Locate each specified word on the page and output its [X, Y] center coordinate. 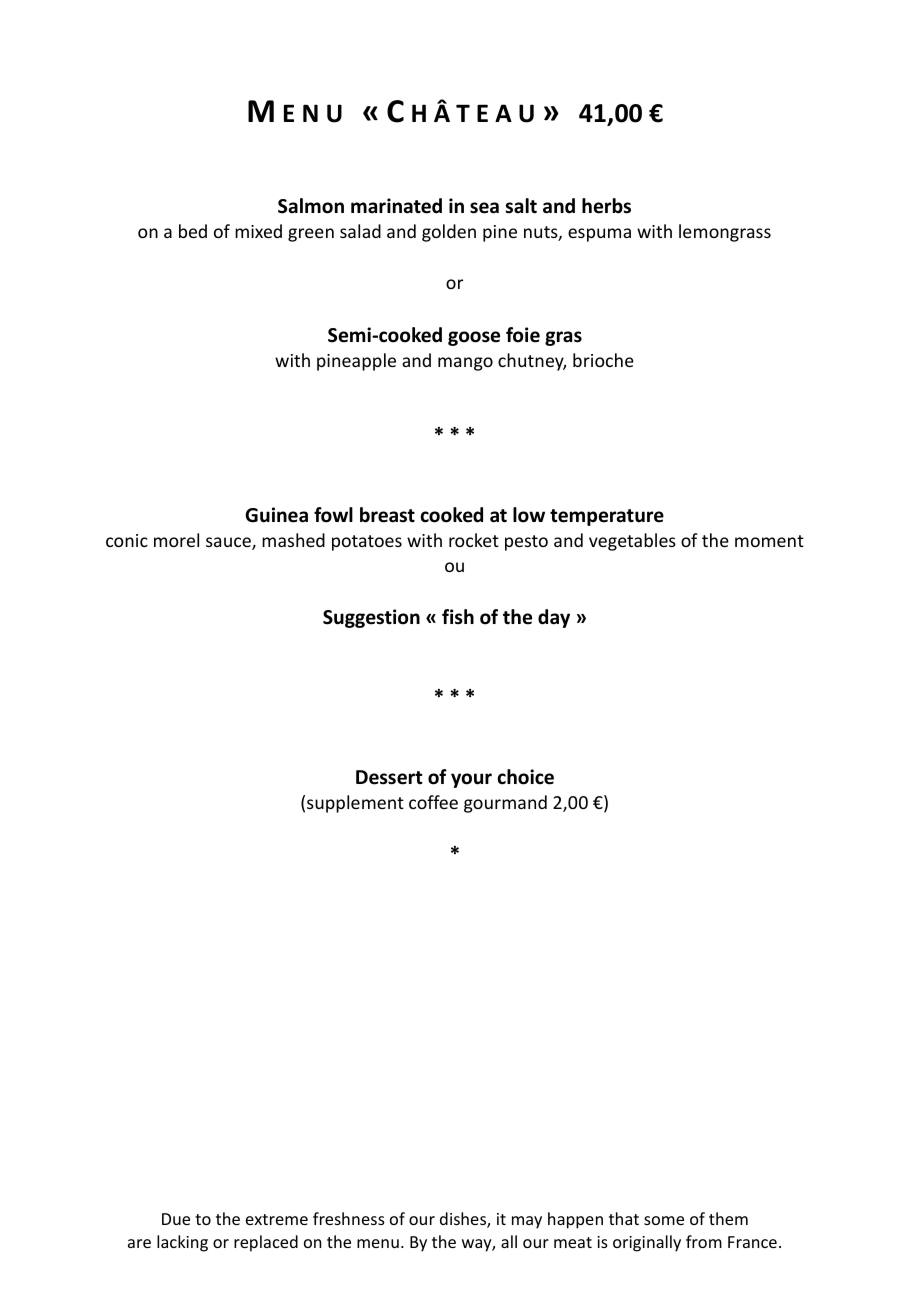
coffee [433, 802]
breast [387, 515]
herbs [606, 206]
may [527, 1222]
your [471, 780]
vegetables [632, 542]
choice [525, 777]
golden [449, 233]
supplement [355, 804]
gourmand [505, 804]
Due [176, 1219]
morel [176, 540]
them [728, 1218]
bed [193, 231]
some [664, 1220]
